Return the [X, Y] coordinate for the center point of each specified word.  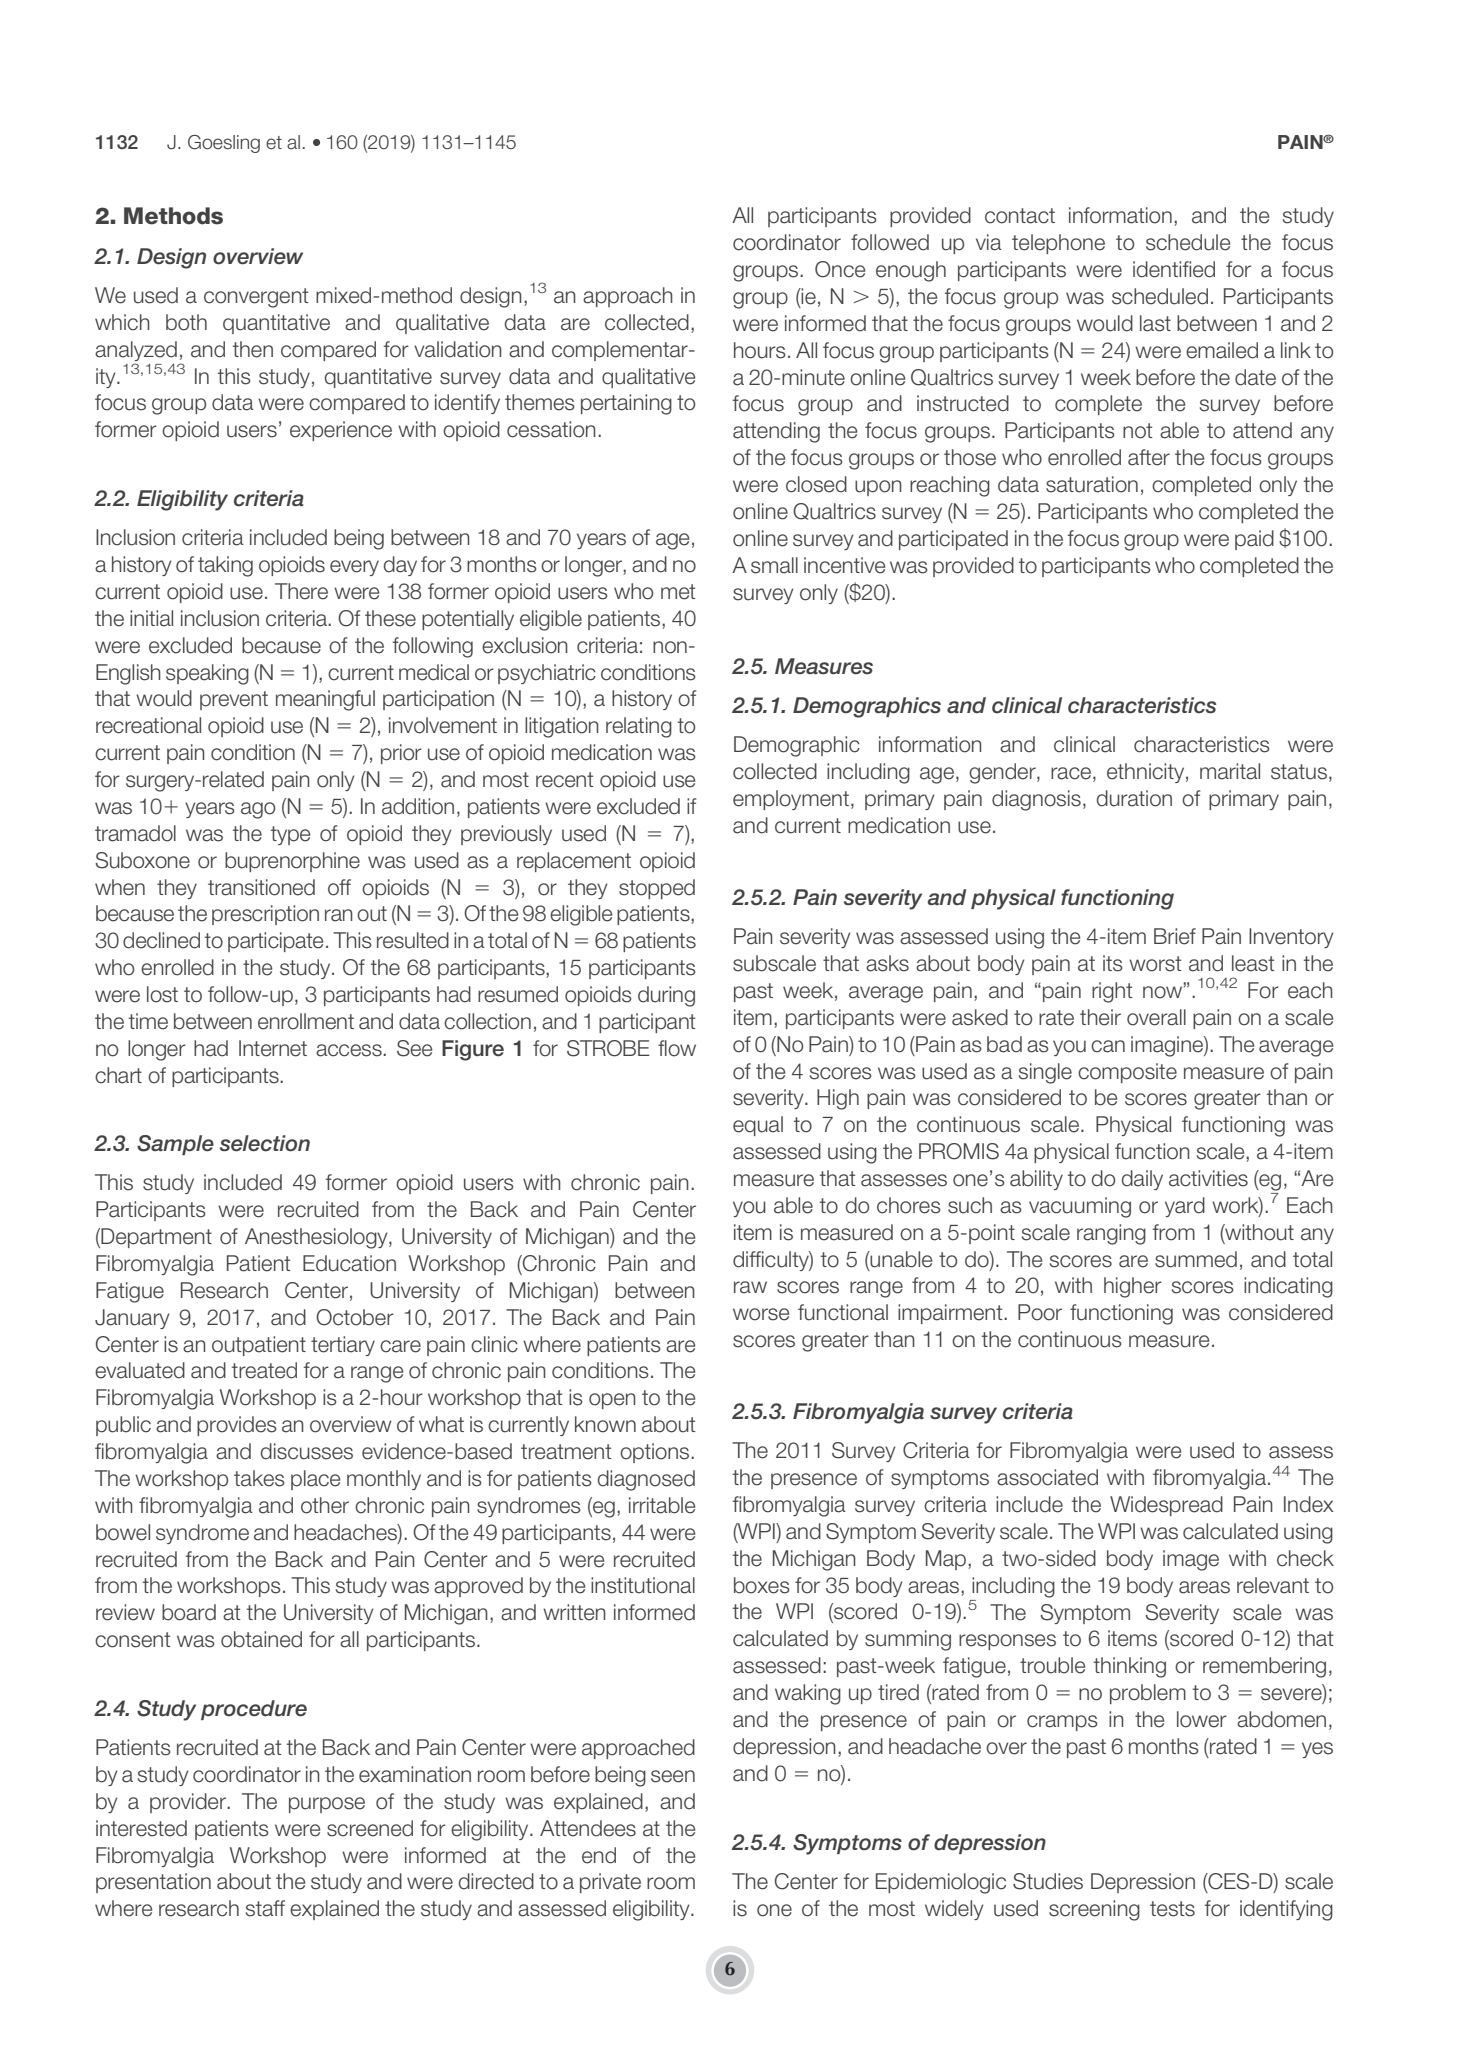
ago [258, 810]
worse [761, 1314]
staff [265, 1908]
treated [264, 1370]
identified [1174, 269]
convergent [256, 298]
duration [1134, 798]
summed [1196, 1259]
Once [840, 269]
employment [791, 800]
